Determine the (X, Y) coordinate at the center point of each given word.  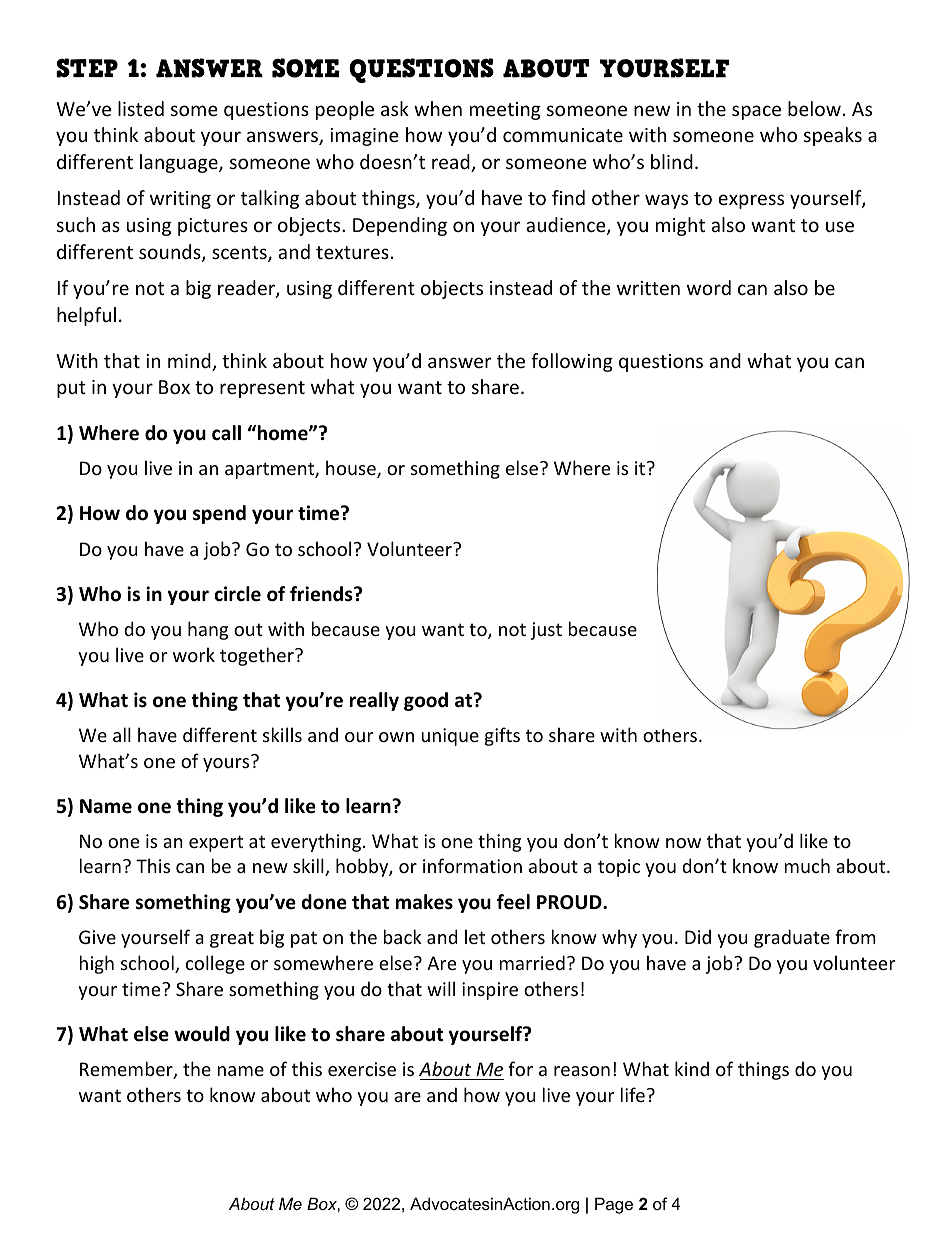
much (807, 865)
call (226, 433)
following (572, 362)
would (202, 1034)
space (756, 112)
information (472, 865)
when (438, 108)
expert (216, 843)
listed (141, 108)
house (352, 469)
